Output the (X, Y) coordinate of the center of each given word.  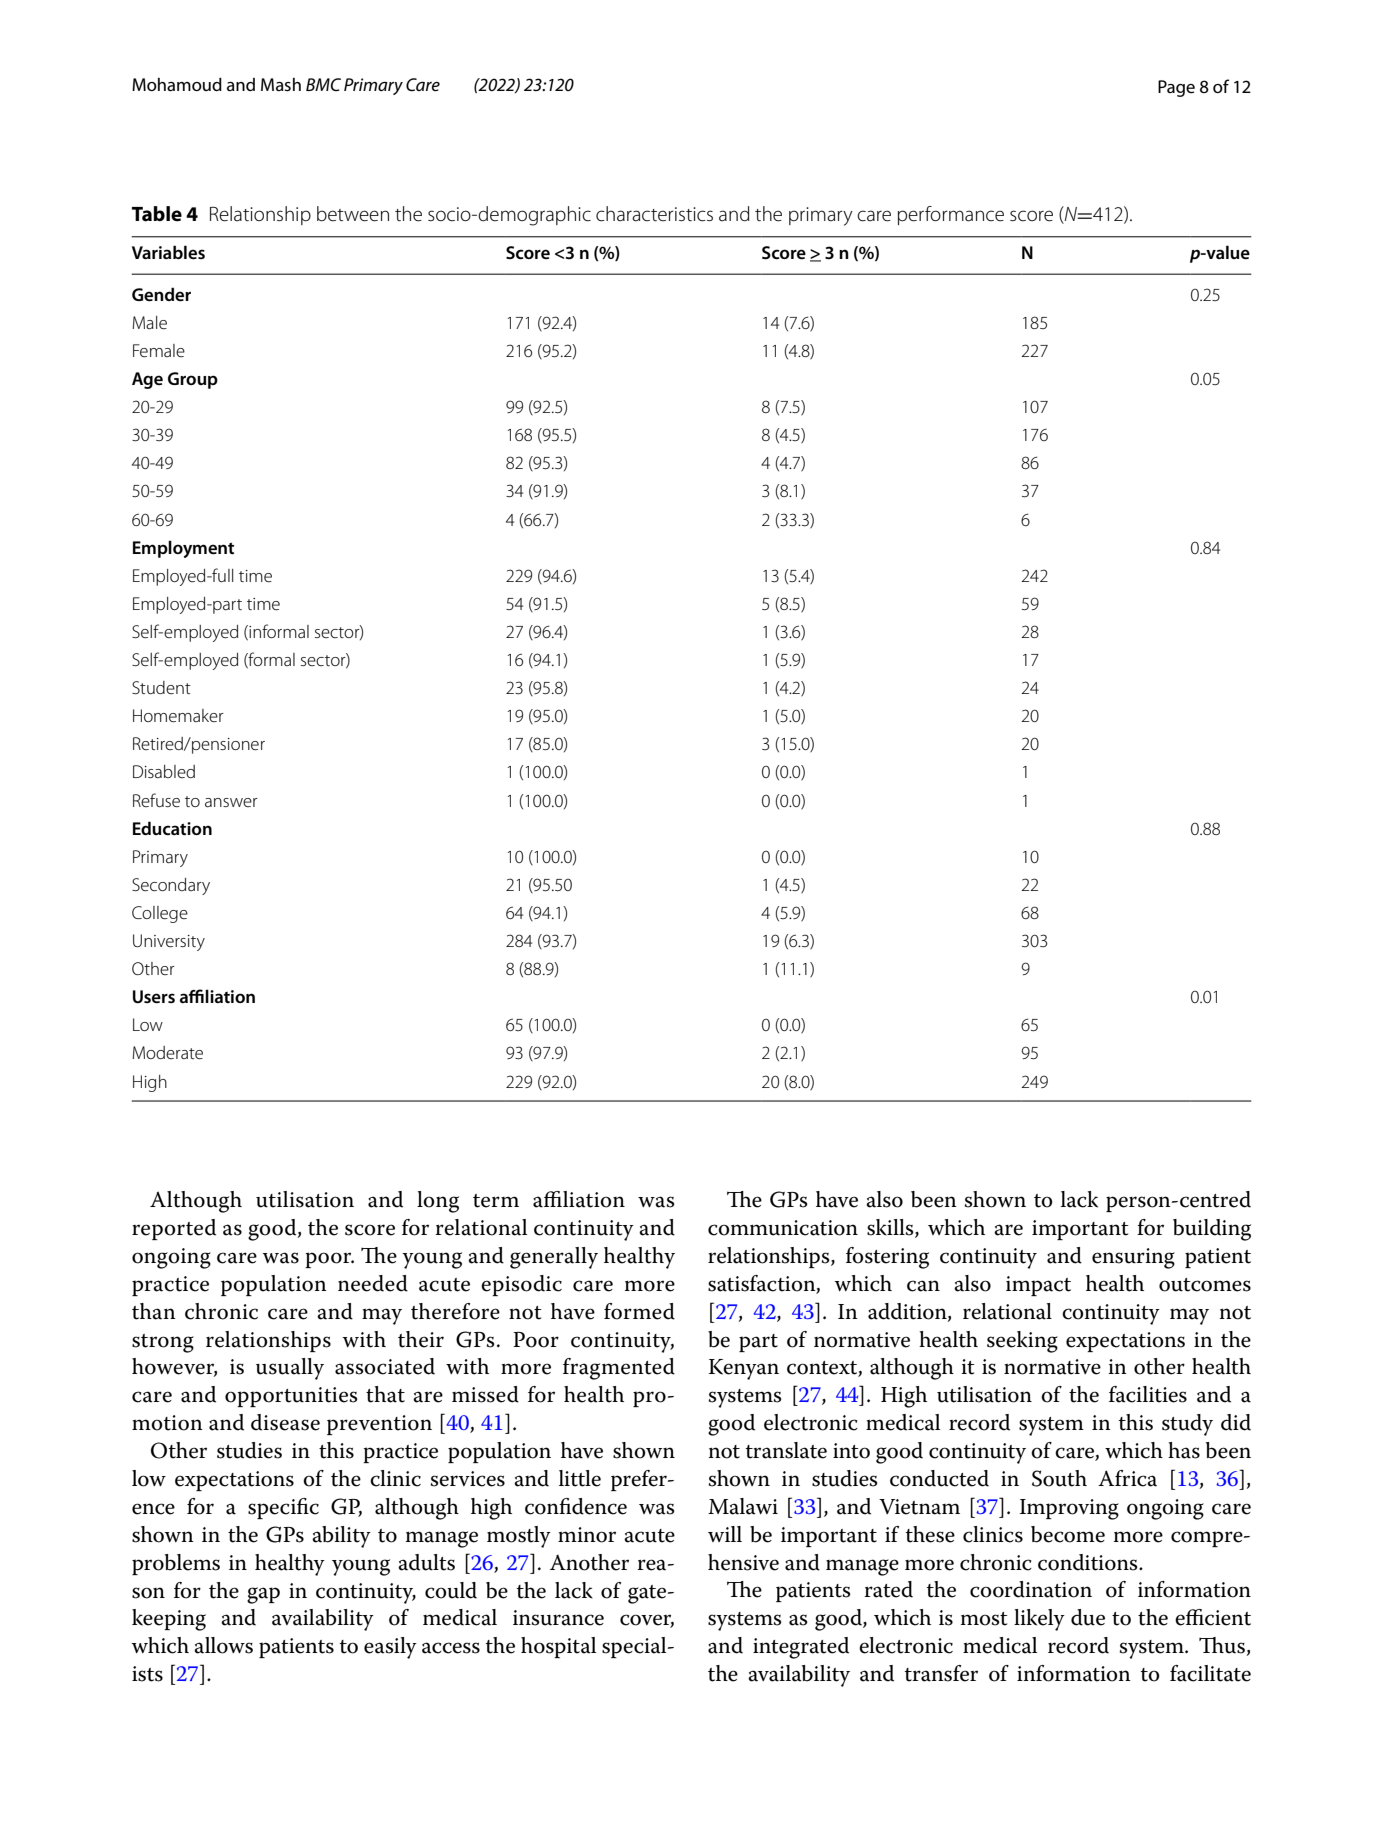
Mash (281, 85)
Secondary (171, 886)
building (1212, 1230)
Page (1176, 88)
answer (231, 802)
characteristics (654, 214)
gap (263, 1595)
